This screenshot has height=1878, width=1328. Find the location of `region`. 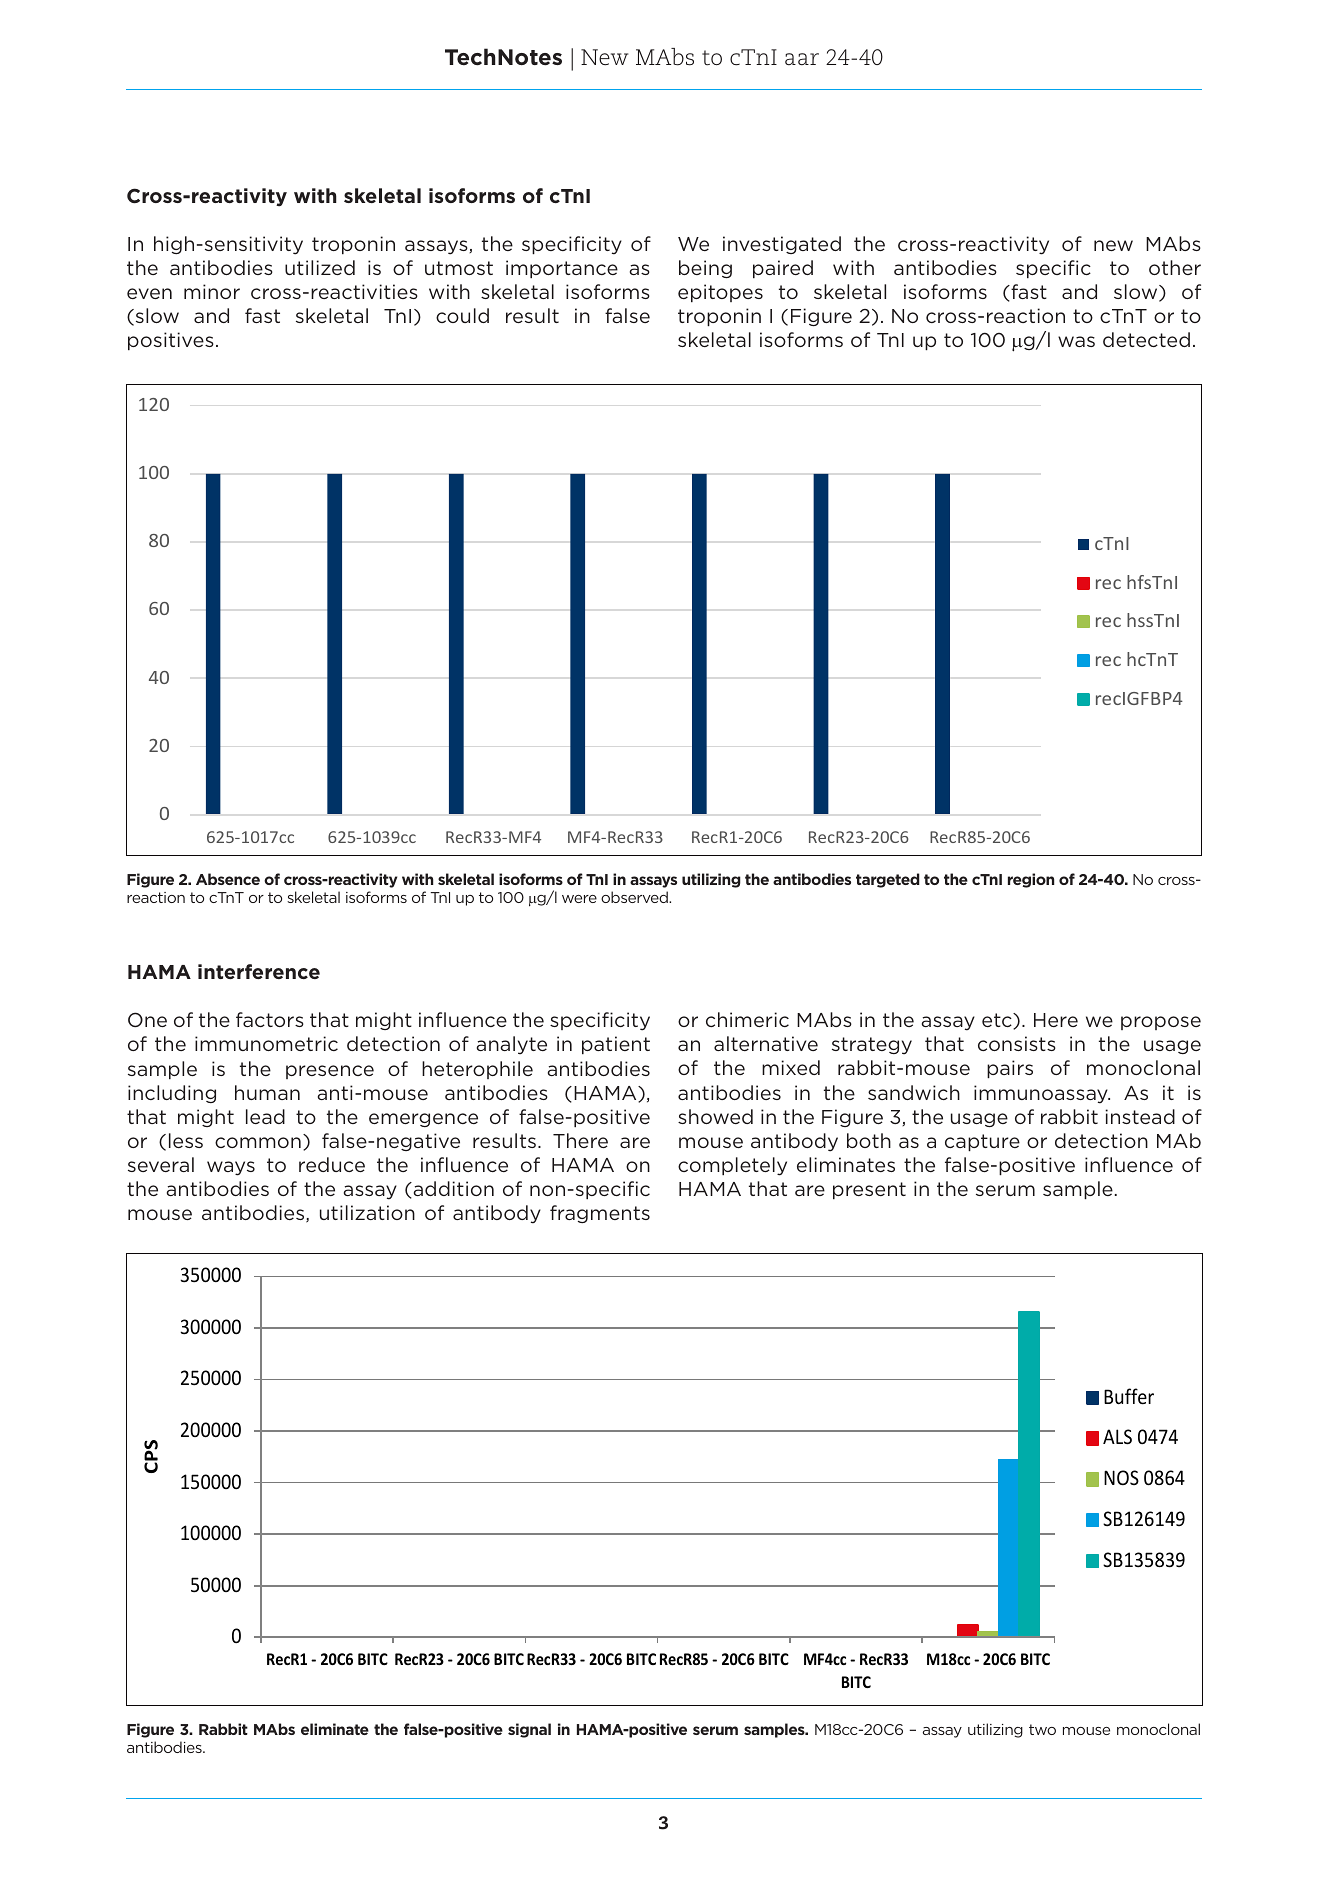

region is located at coordinates (1031, 880).
